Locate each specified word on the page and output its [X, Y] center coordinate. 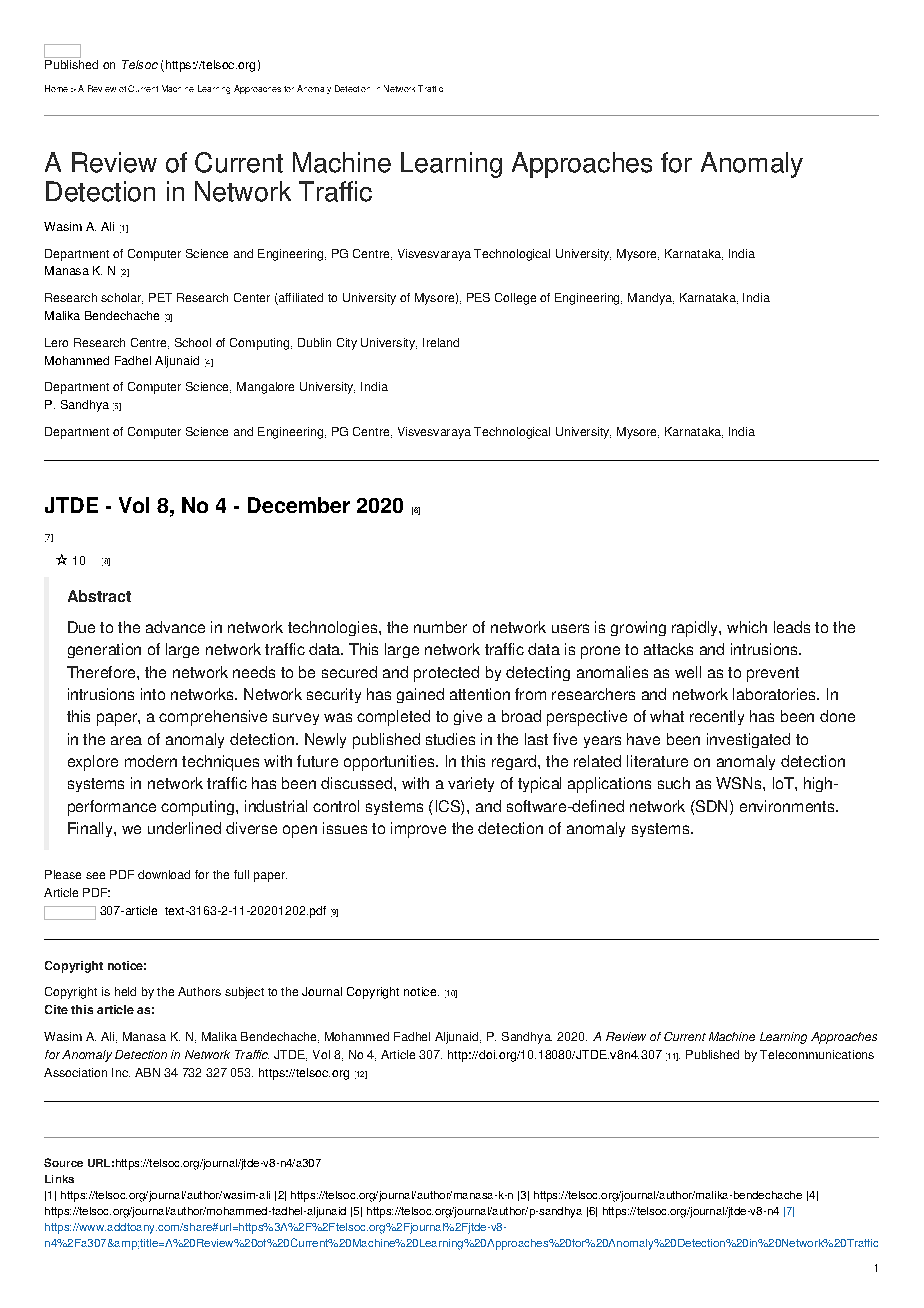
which [747, 627]
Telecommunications [817, 1054]
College [515, 299]
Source [63, 1162]
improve [418, 830]
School [193, 342]
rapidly [696, 629]
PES [478, 297]
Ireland [441, 342]
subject [244, 993]
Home [56, 88]
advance [175, 627]
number [440, 627]
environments [788, 806]
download [164, 874]
